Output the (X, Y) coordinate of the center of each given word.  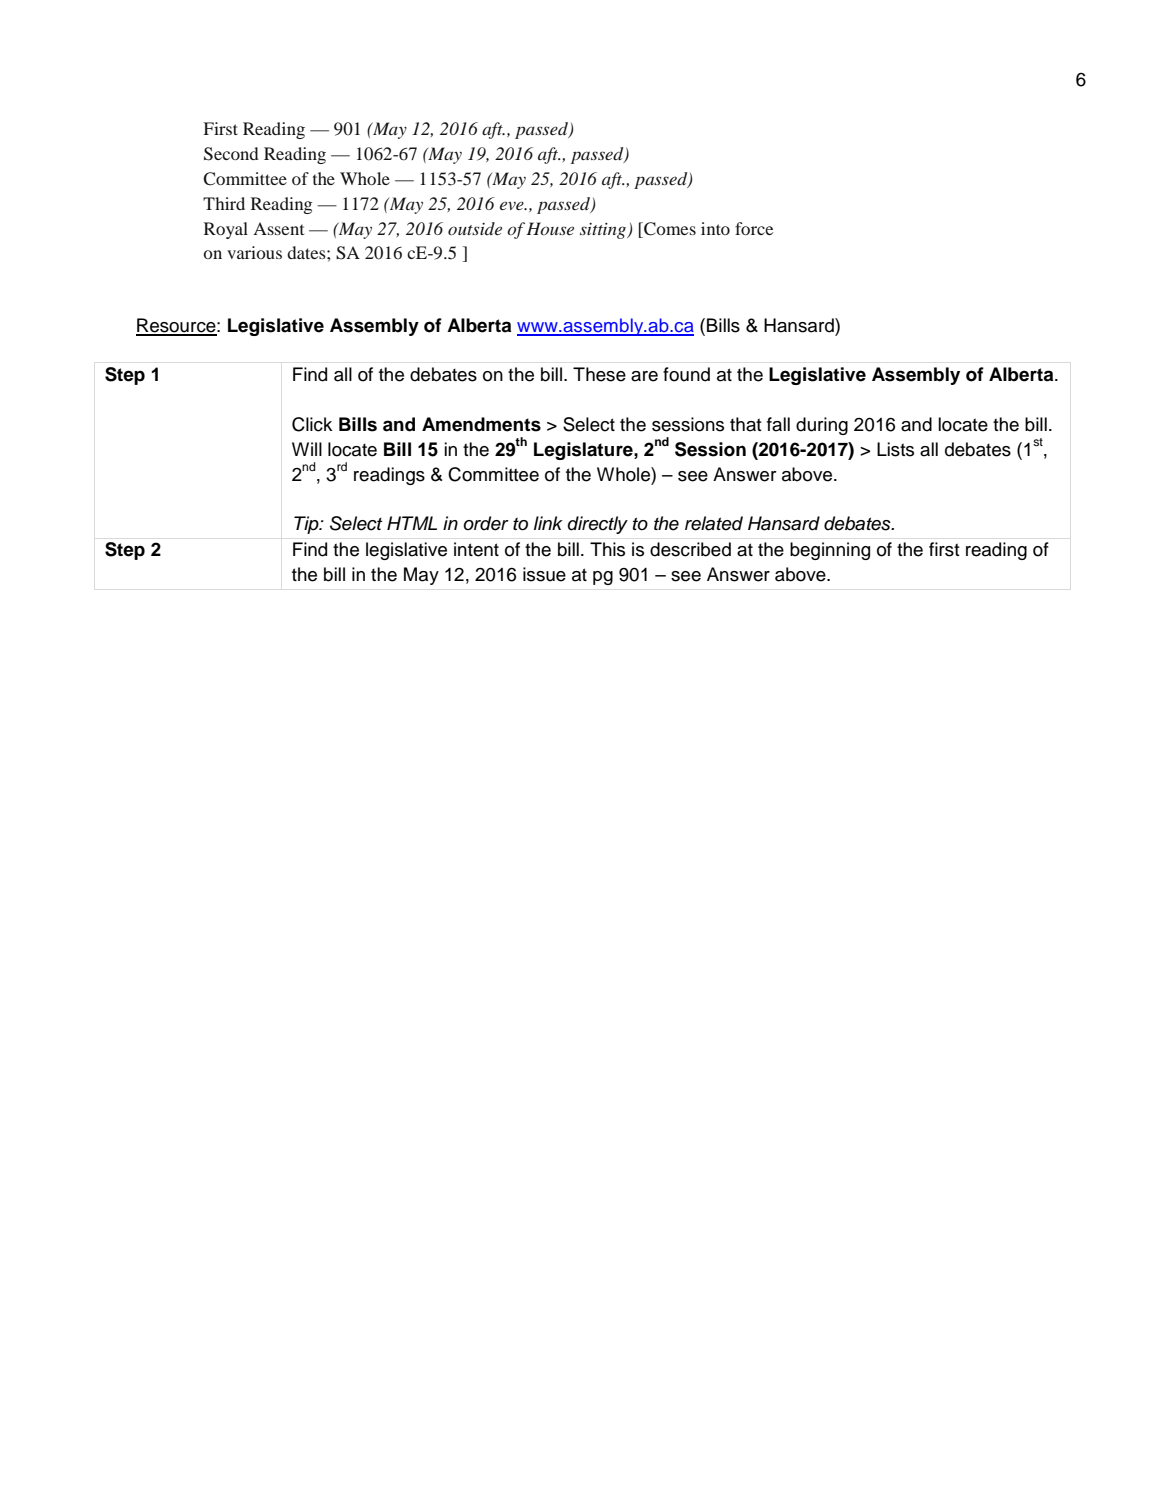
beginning (830, 551)
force (754, 228)
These (599, 374)
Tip (307, 525)
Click (312, 424)
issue (544, 574)
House (550, 228)
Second (231, 154)
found (686, 374)
